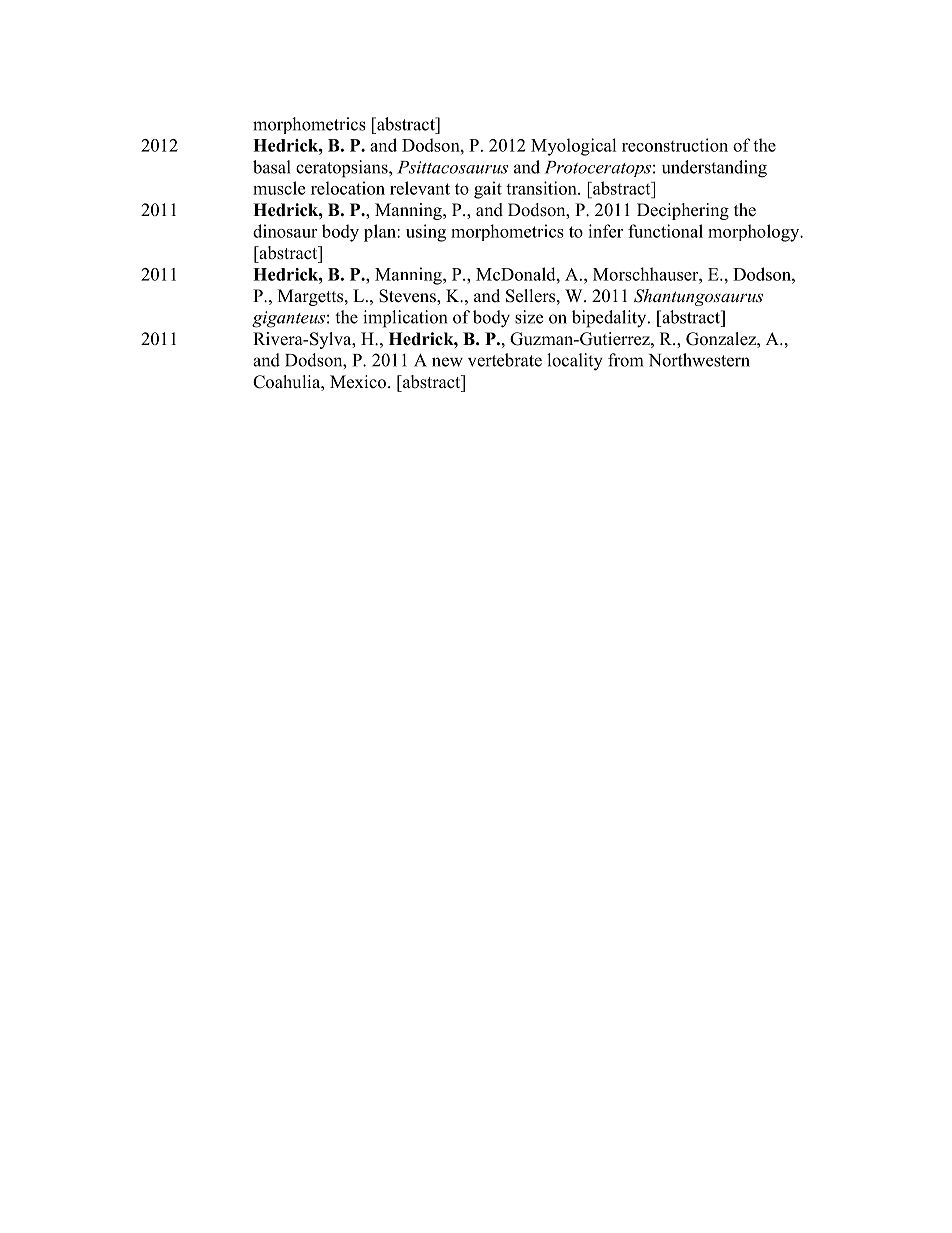 The width and height of the screenshot is (952, 1233). What do you see at coordinates (542, 188) in the screenshot?
I see `transition` at bounding box center [542, 188].
